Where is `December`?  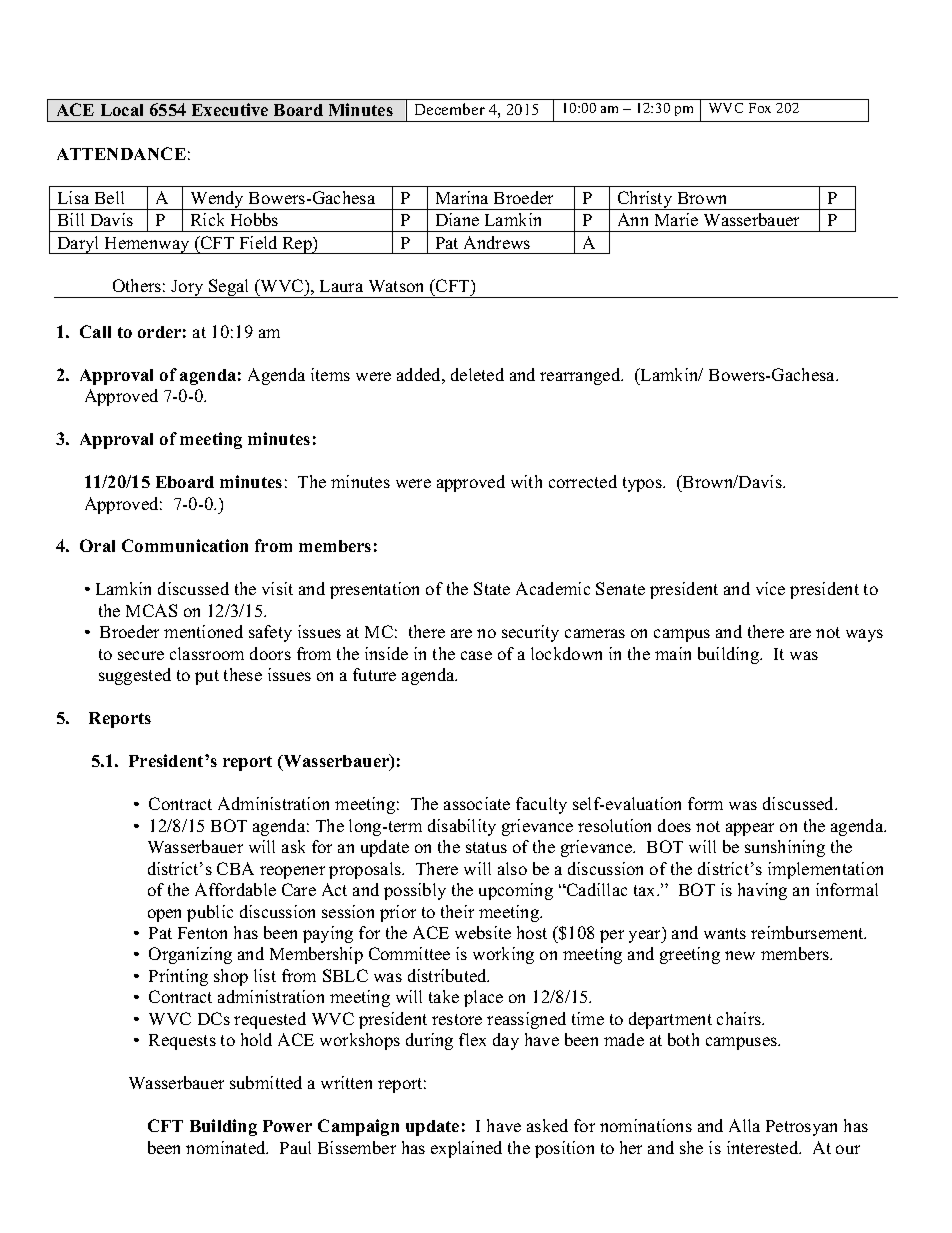
December is located at coordinates (450, 109).
